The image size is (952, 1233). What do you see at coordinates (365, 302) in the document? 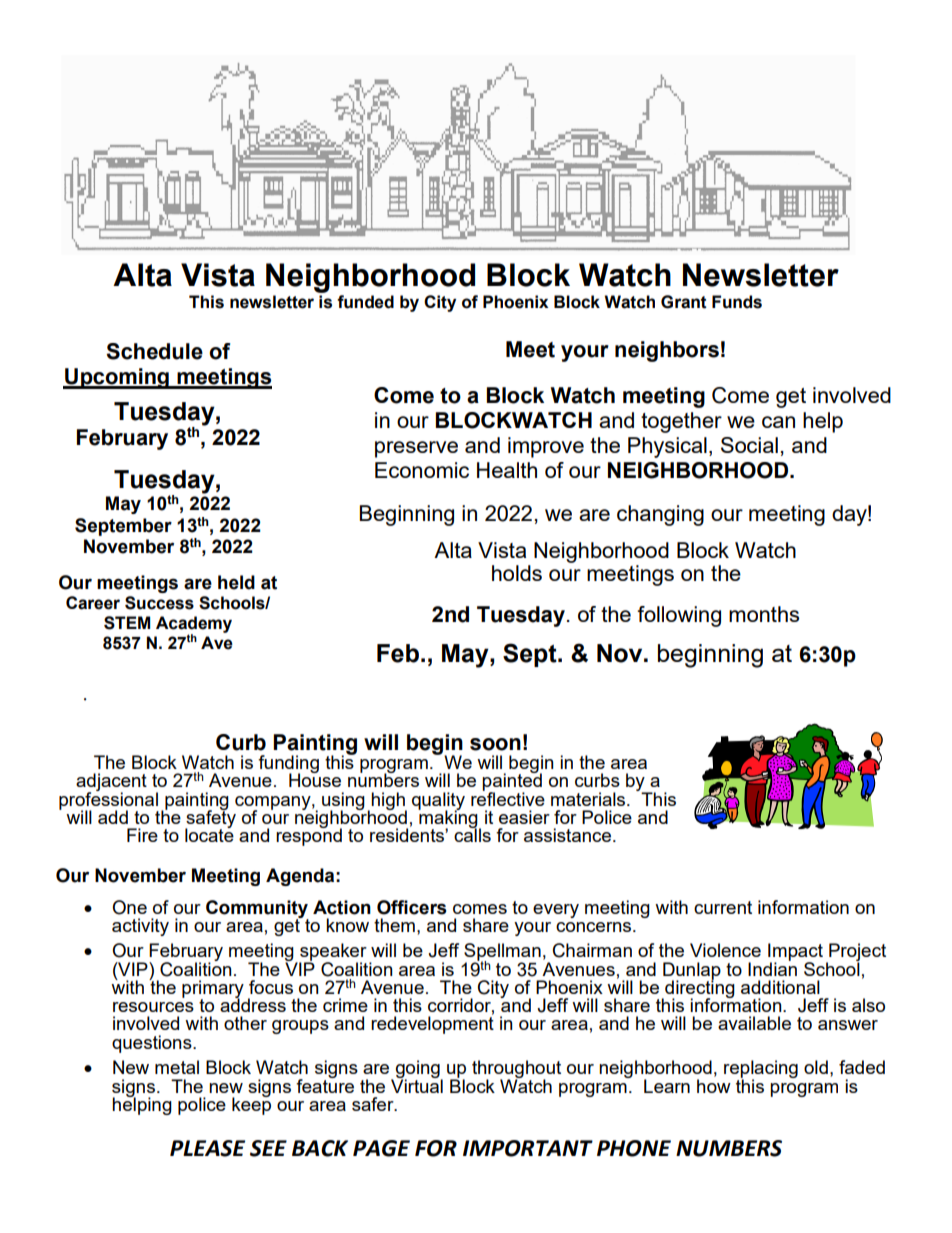
I see `funded` at bounding box center [365, 302].
